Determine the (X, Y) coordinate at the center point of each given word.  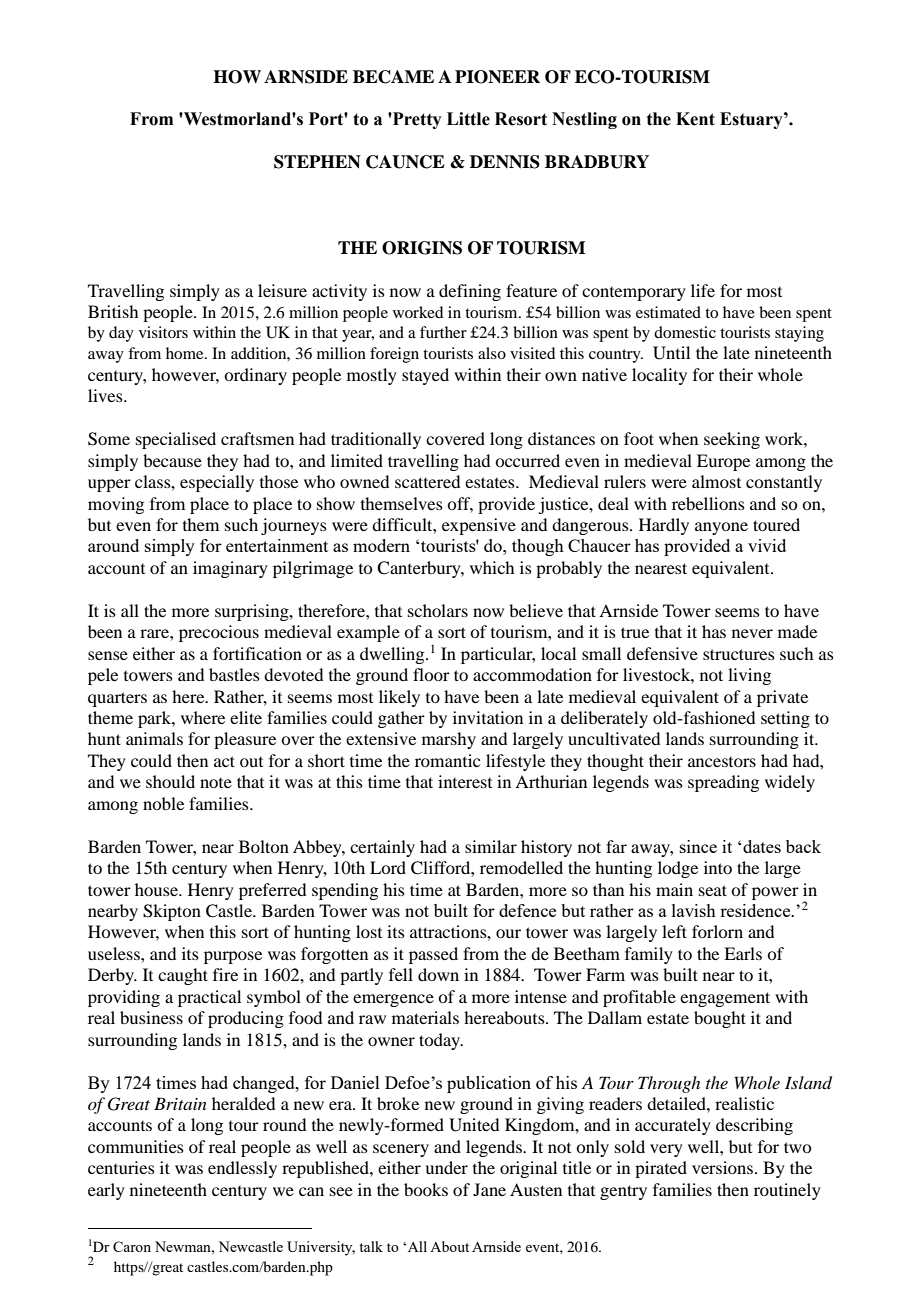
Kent (695, 119)
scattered (427, 481)
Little (468, 119)
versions (722, 1167)
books (426, 1189)
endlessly (242, 1169)
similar (491, 846)
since (698, 846)
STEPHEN (317, 162)
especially (217, 483)
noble (163, 803)
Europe (723, 462)
